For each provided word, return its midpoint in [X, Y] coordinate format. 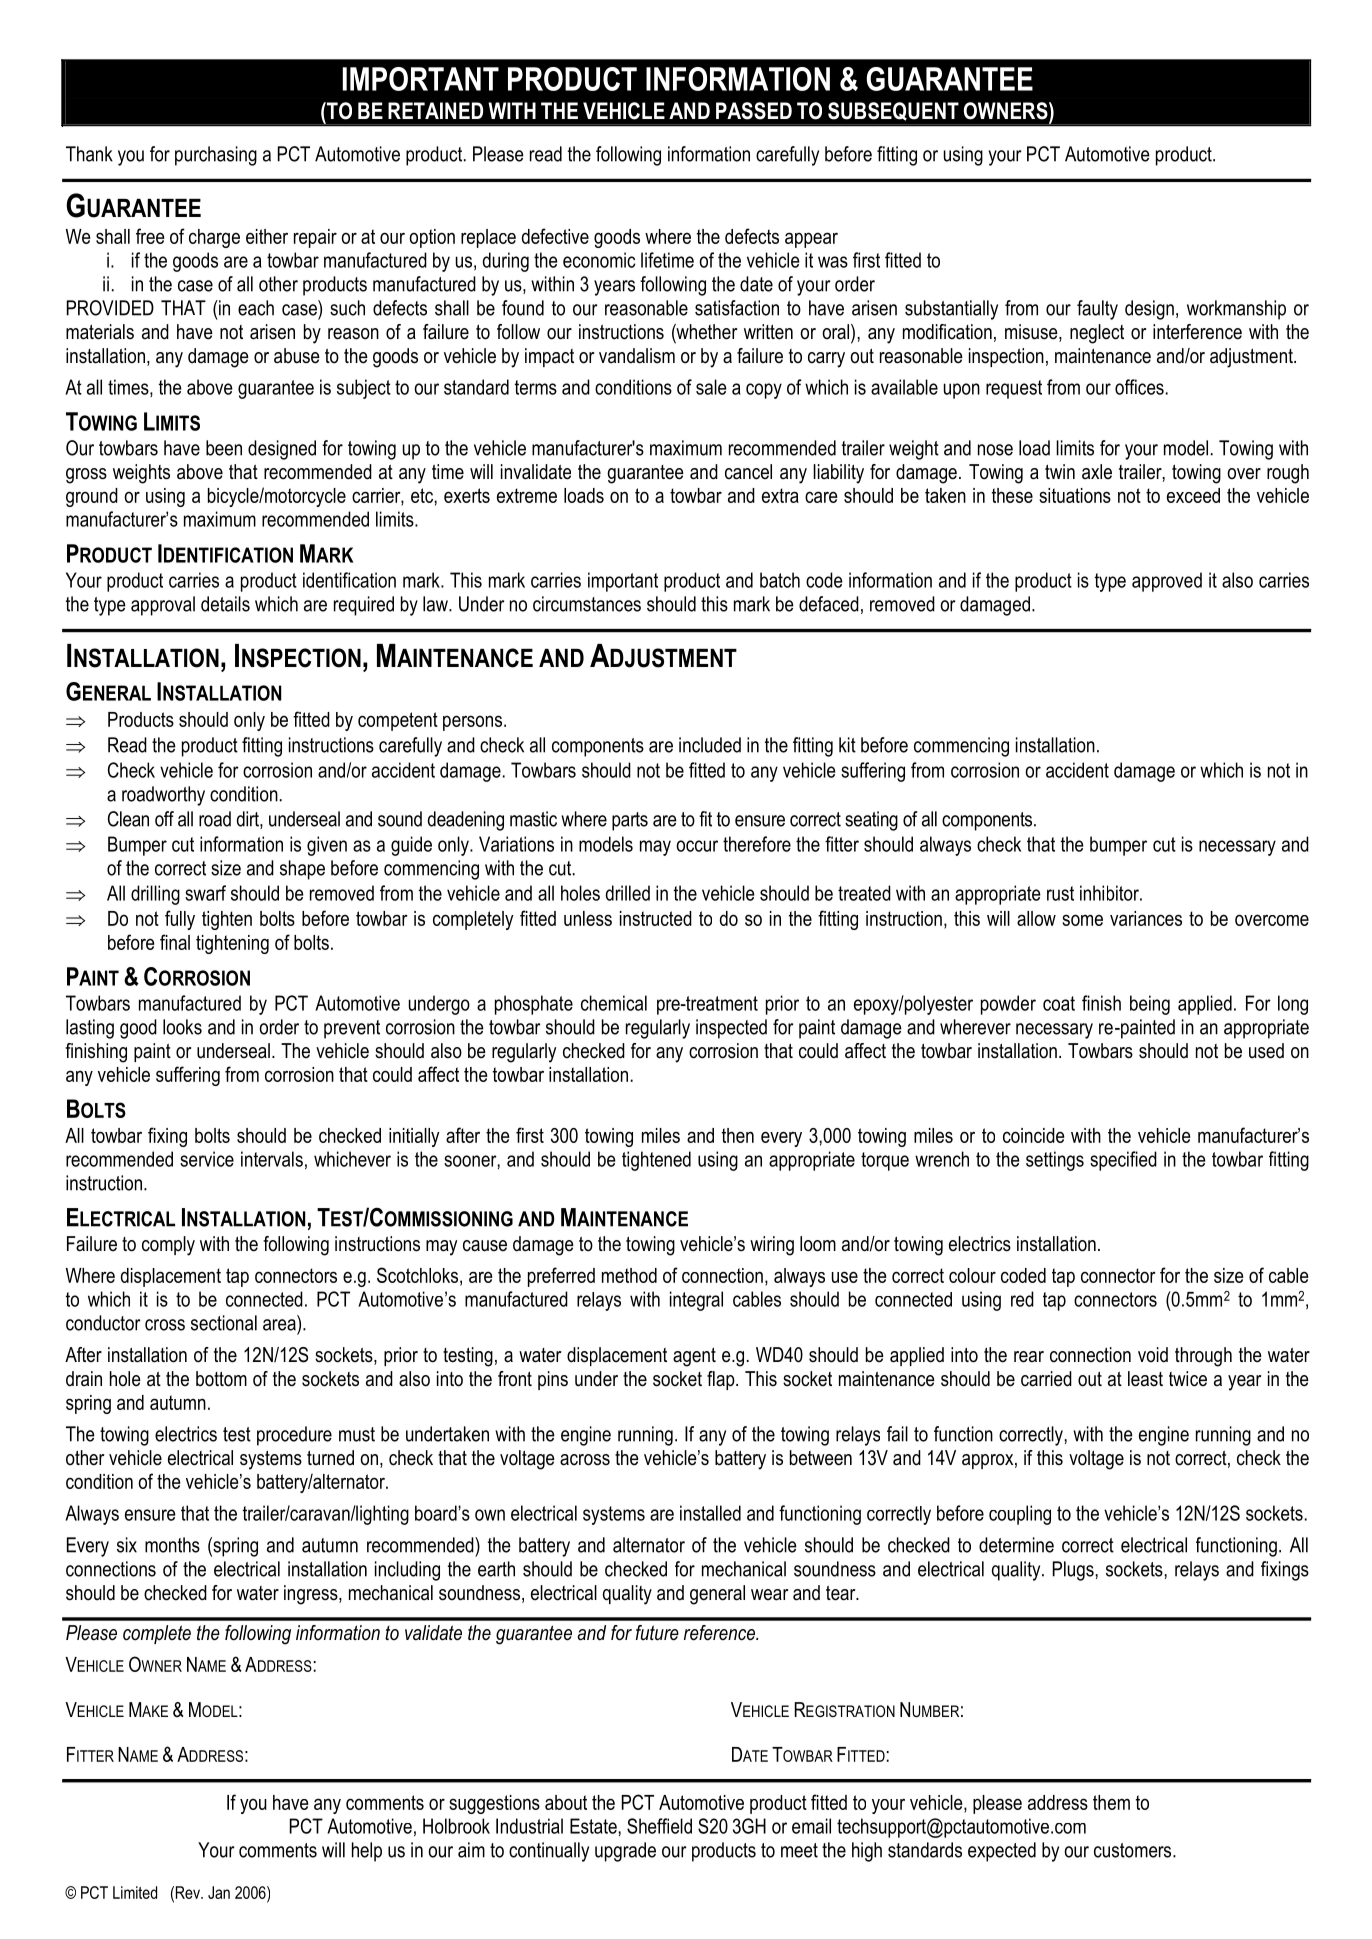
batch [780, 580]
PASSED [754, 111]
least [1145, 1379]
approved [1167, 582]
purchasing [216, 156]
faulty [1097, 310]
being [1150, 1005]
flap [722, 1380]
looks [182, 1027]
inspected [731, 1029]
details [225, 604]
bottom [221, 1379]
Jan [219, 1892]
